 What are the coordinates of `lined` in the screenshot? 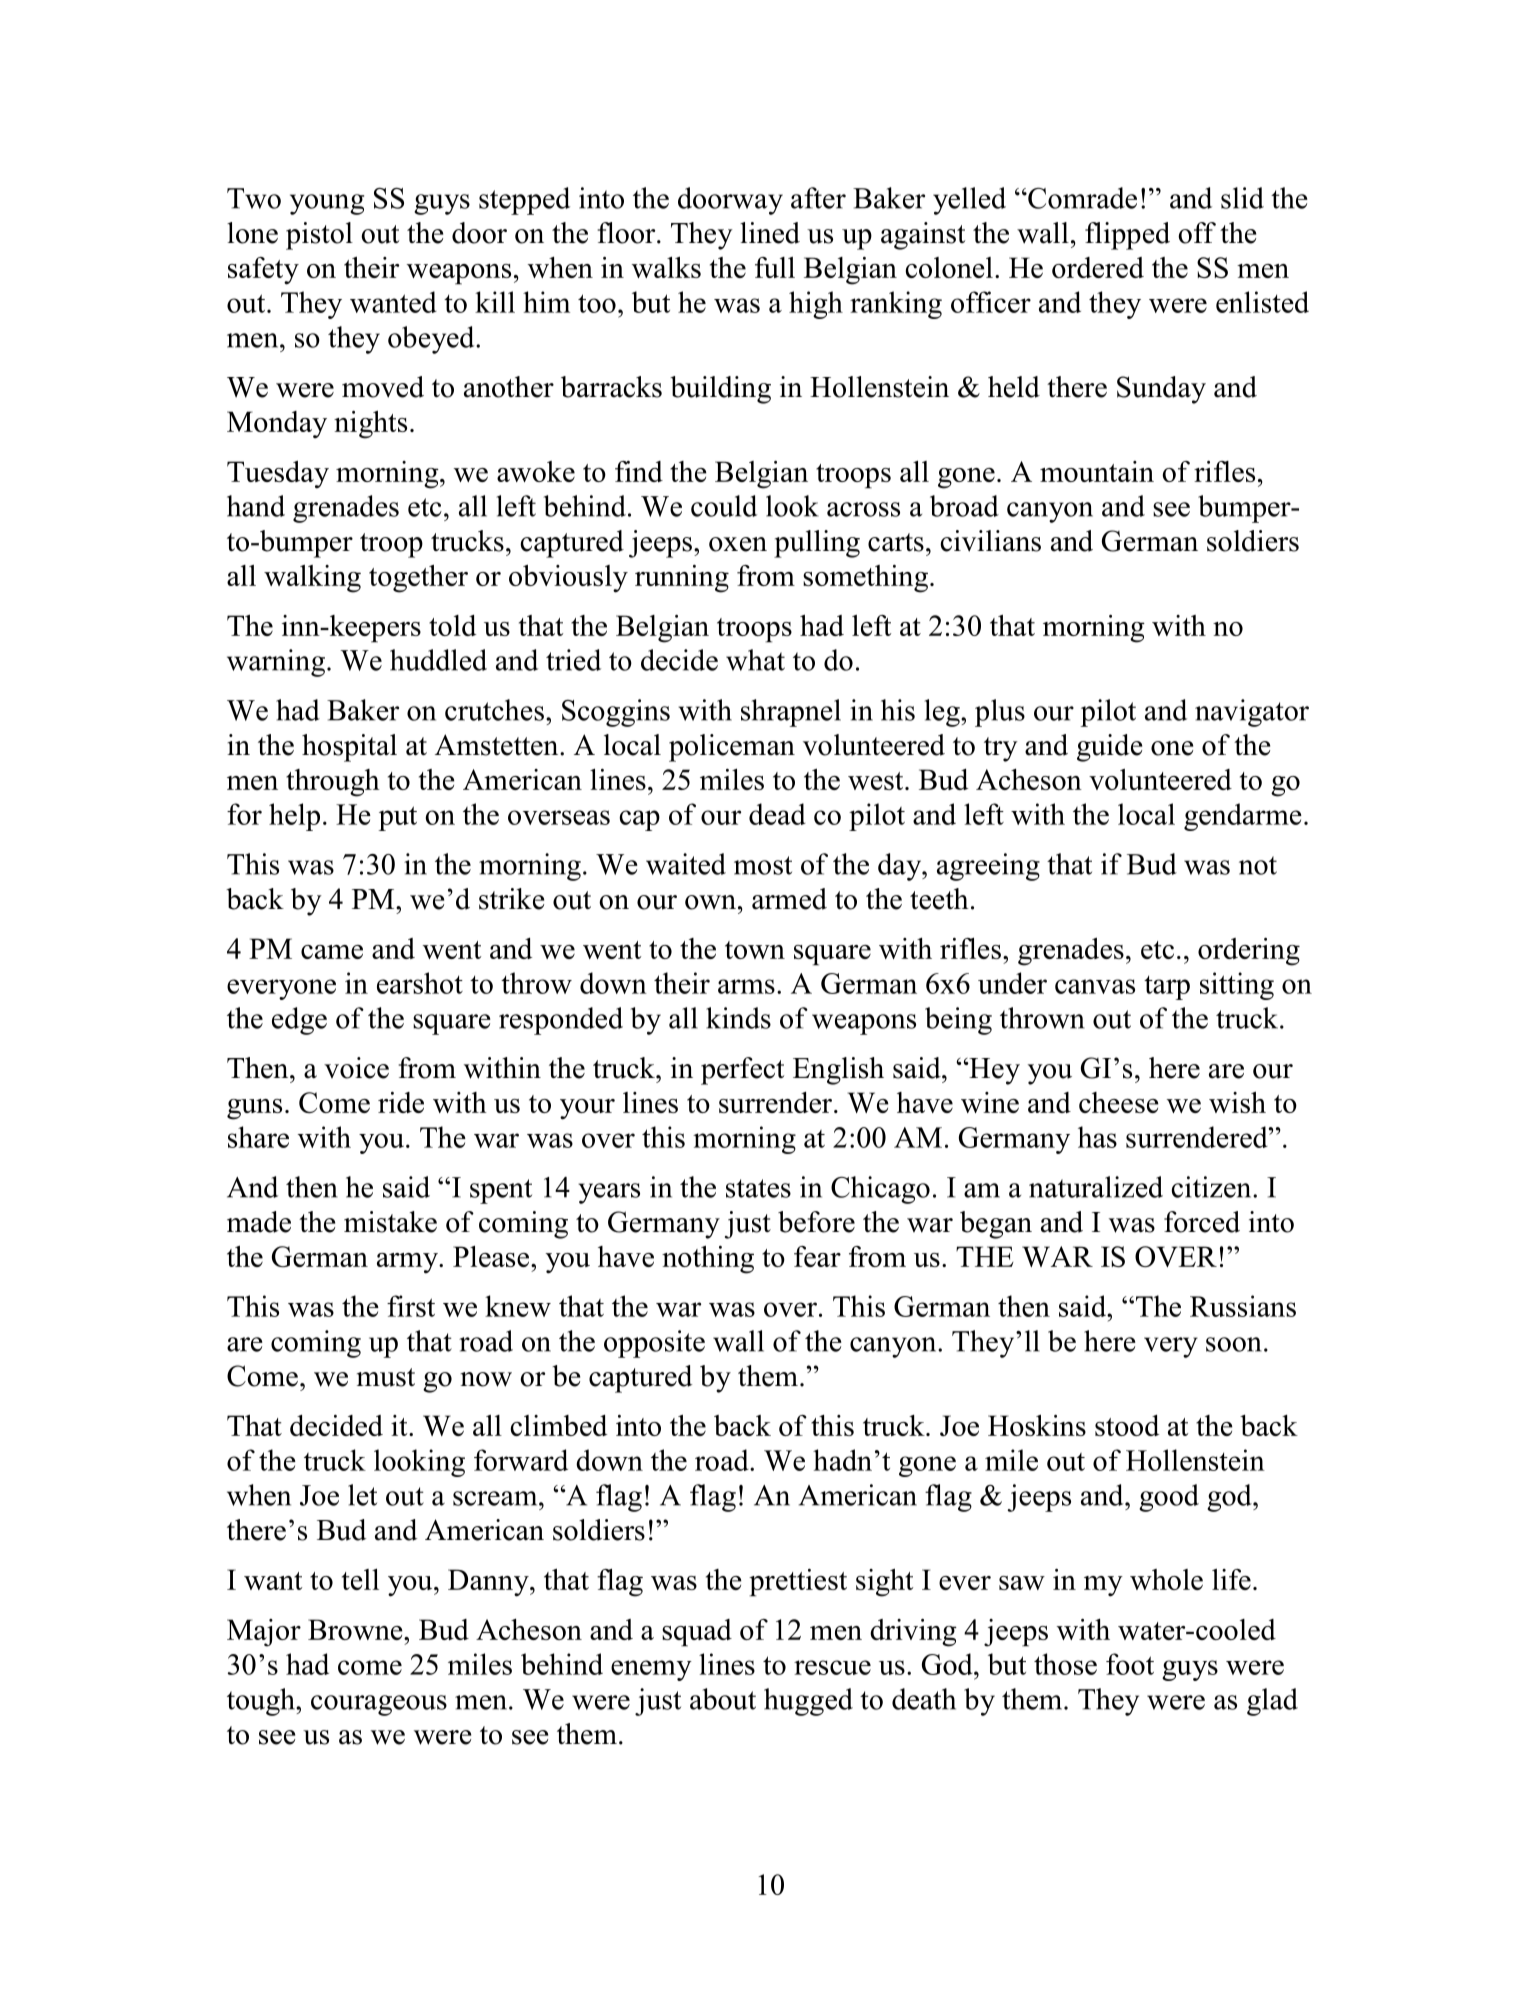 It's located at (770, 233).
